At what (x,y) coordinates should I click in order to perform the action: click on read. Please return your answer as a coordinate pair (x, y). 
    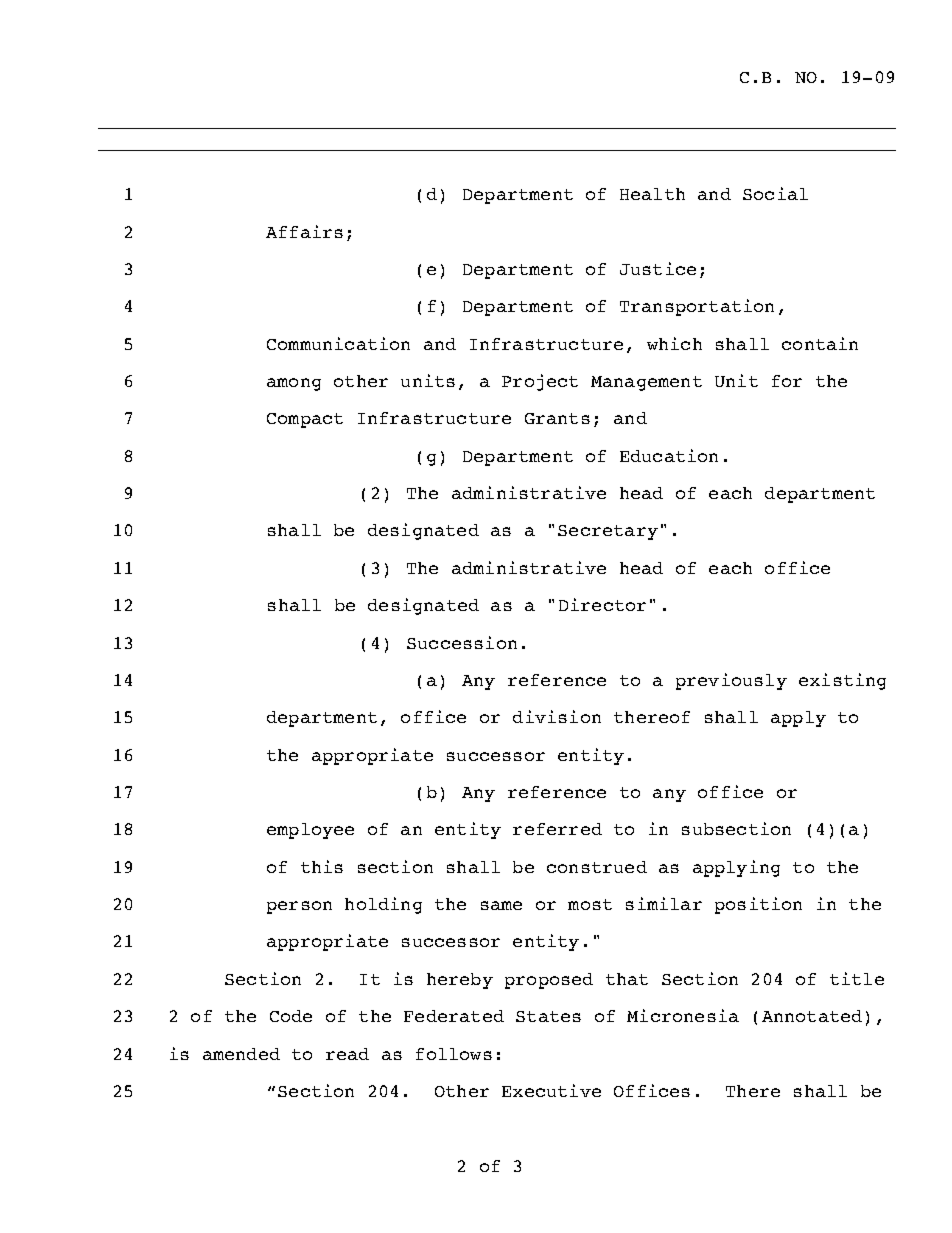
    Looking at the image, I should click on (347, 1054).
